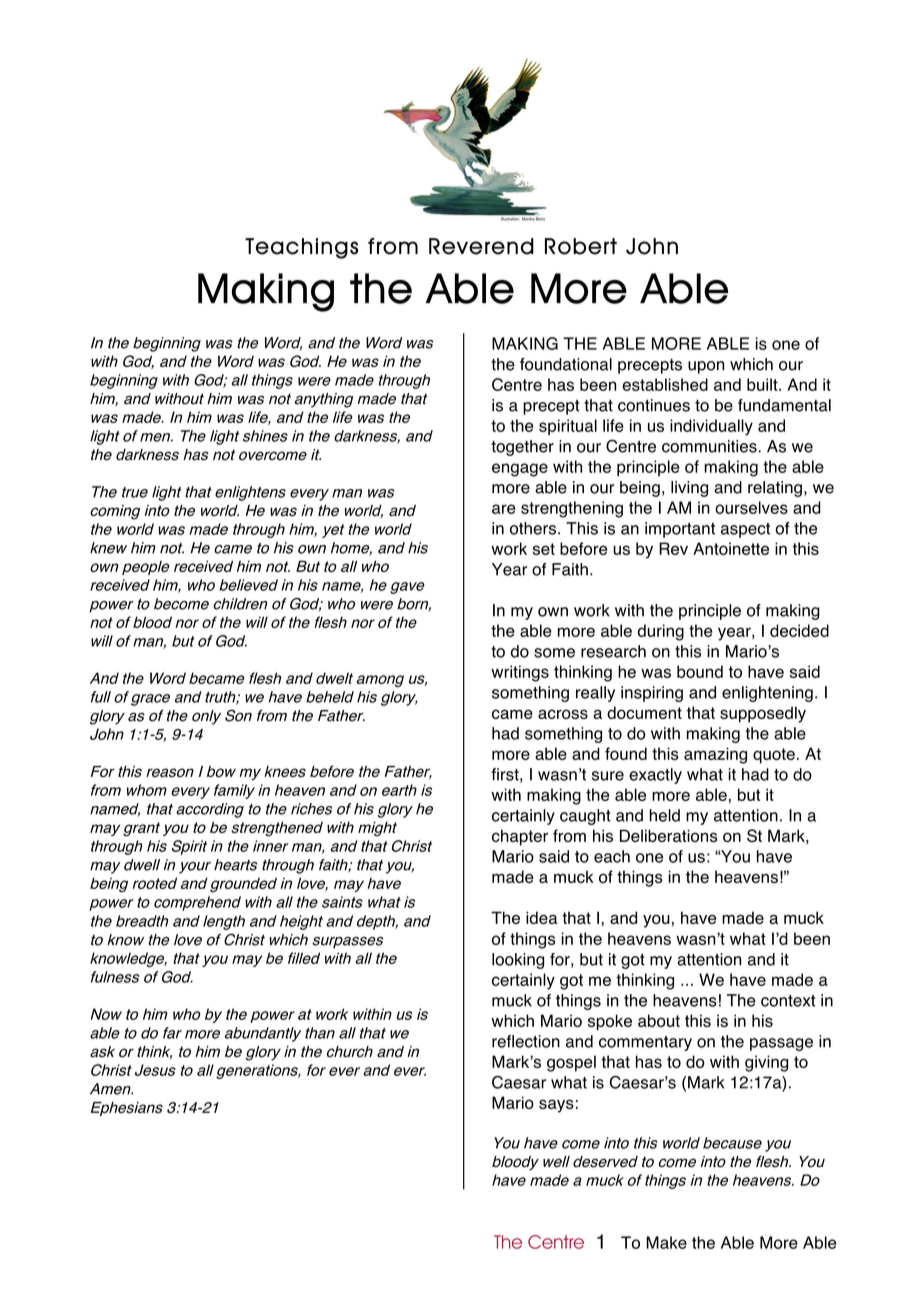 Image resolution: width=924 pixels, height=1308 pixels. I want to click on set, so click(543, 549).
